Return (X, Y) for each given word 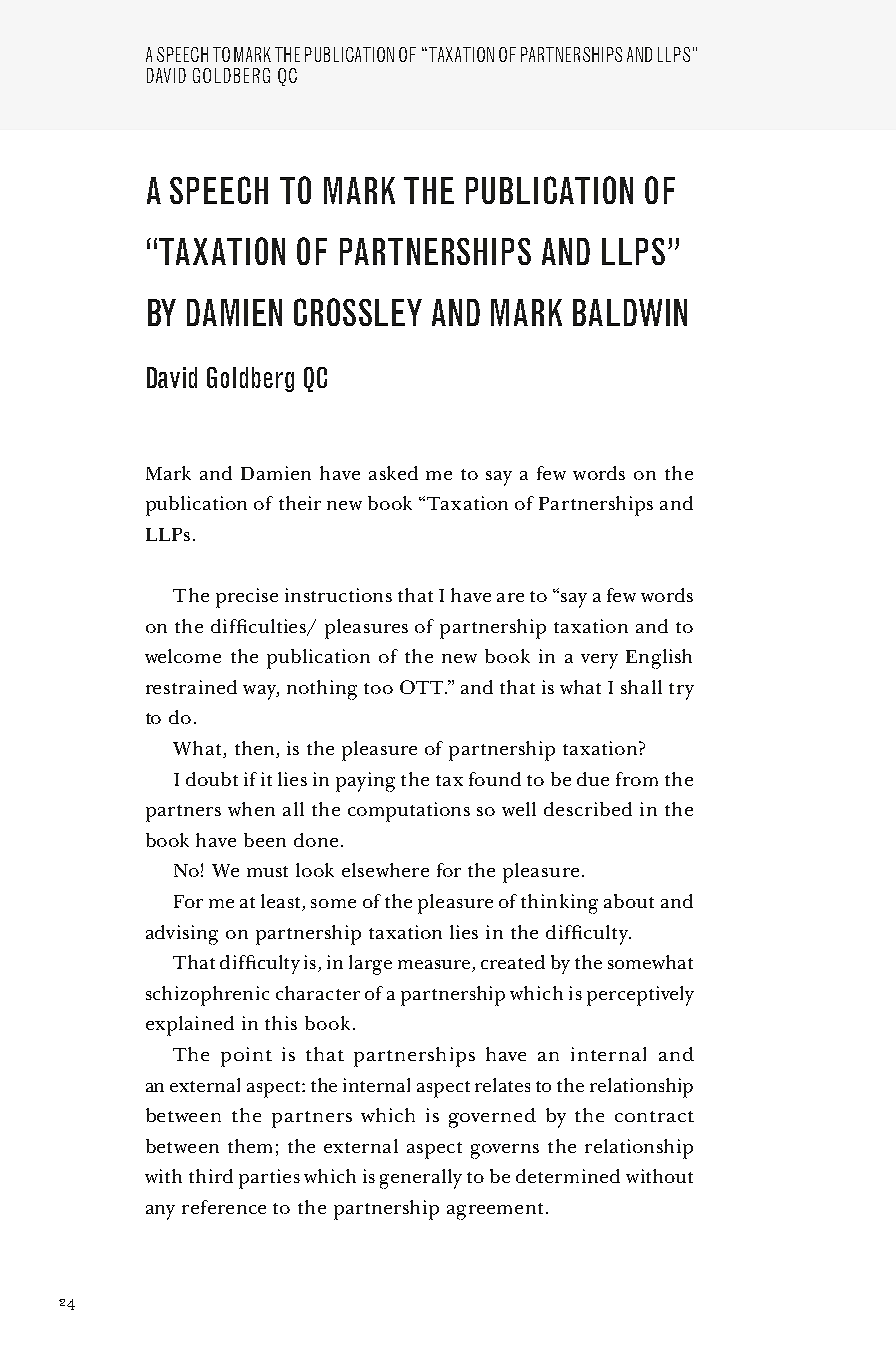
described (588, 809)
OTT (423, 687)
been (265, 840)
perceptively (640, 996)
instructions (338, 595)
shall (641, 687)
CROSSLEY (358, 312)
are (510, 597)
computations (409, 812)
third (211, 1176)
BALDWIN (630, 312)
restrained (191, 687)
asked (393, 473)
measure (435, 966)
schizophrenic (207, 996)
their (300, 503)
